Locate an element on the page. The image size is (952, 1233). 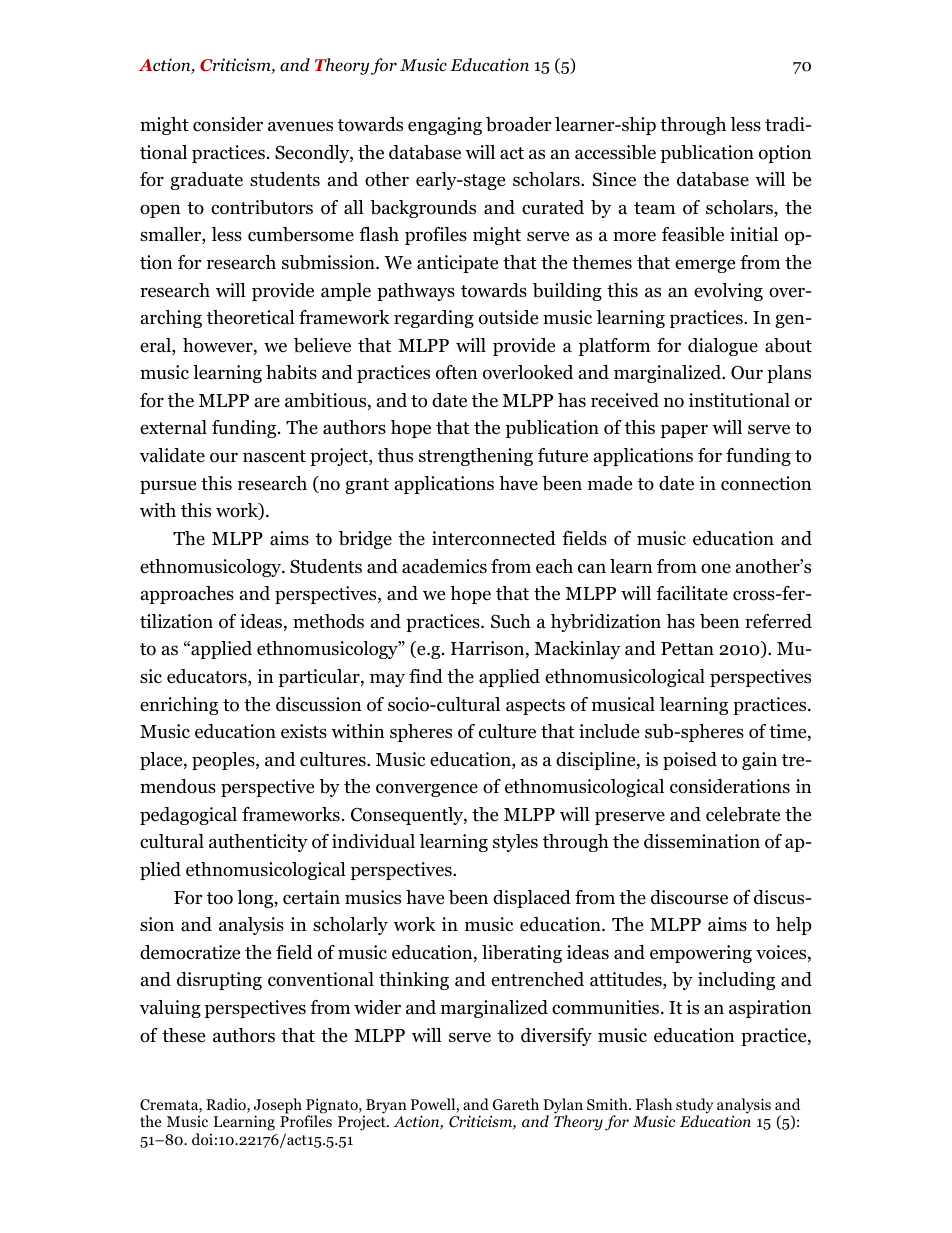
study is located at coordinates (695, 1107).
